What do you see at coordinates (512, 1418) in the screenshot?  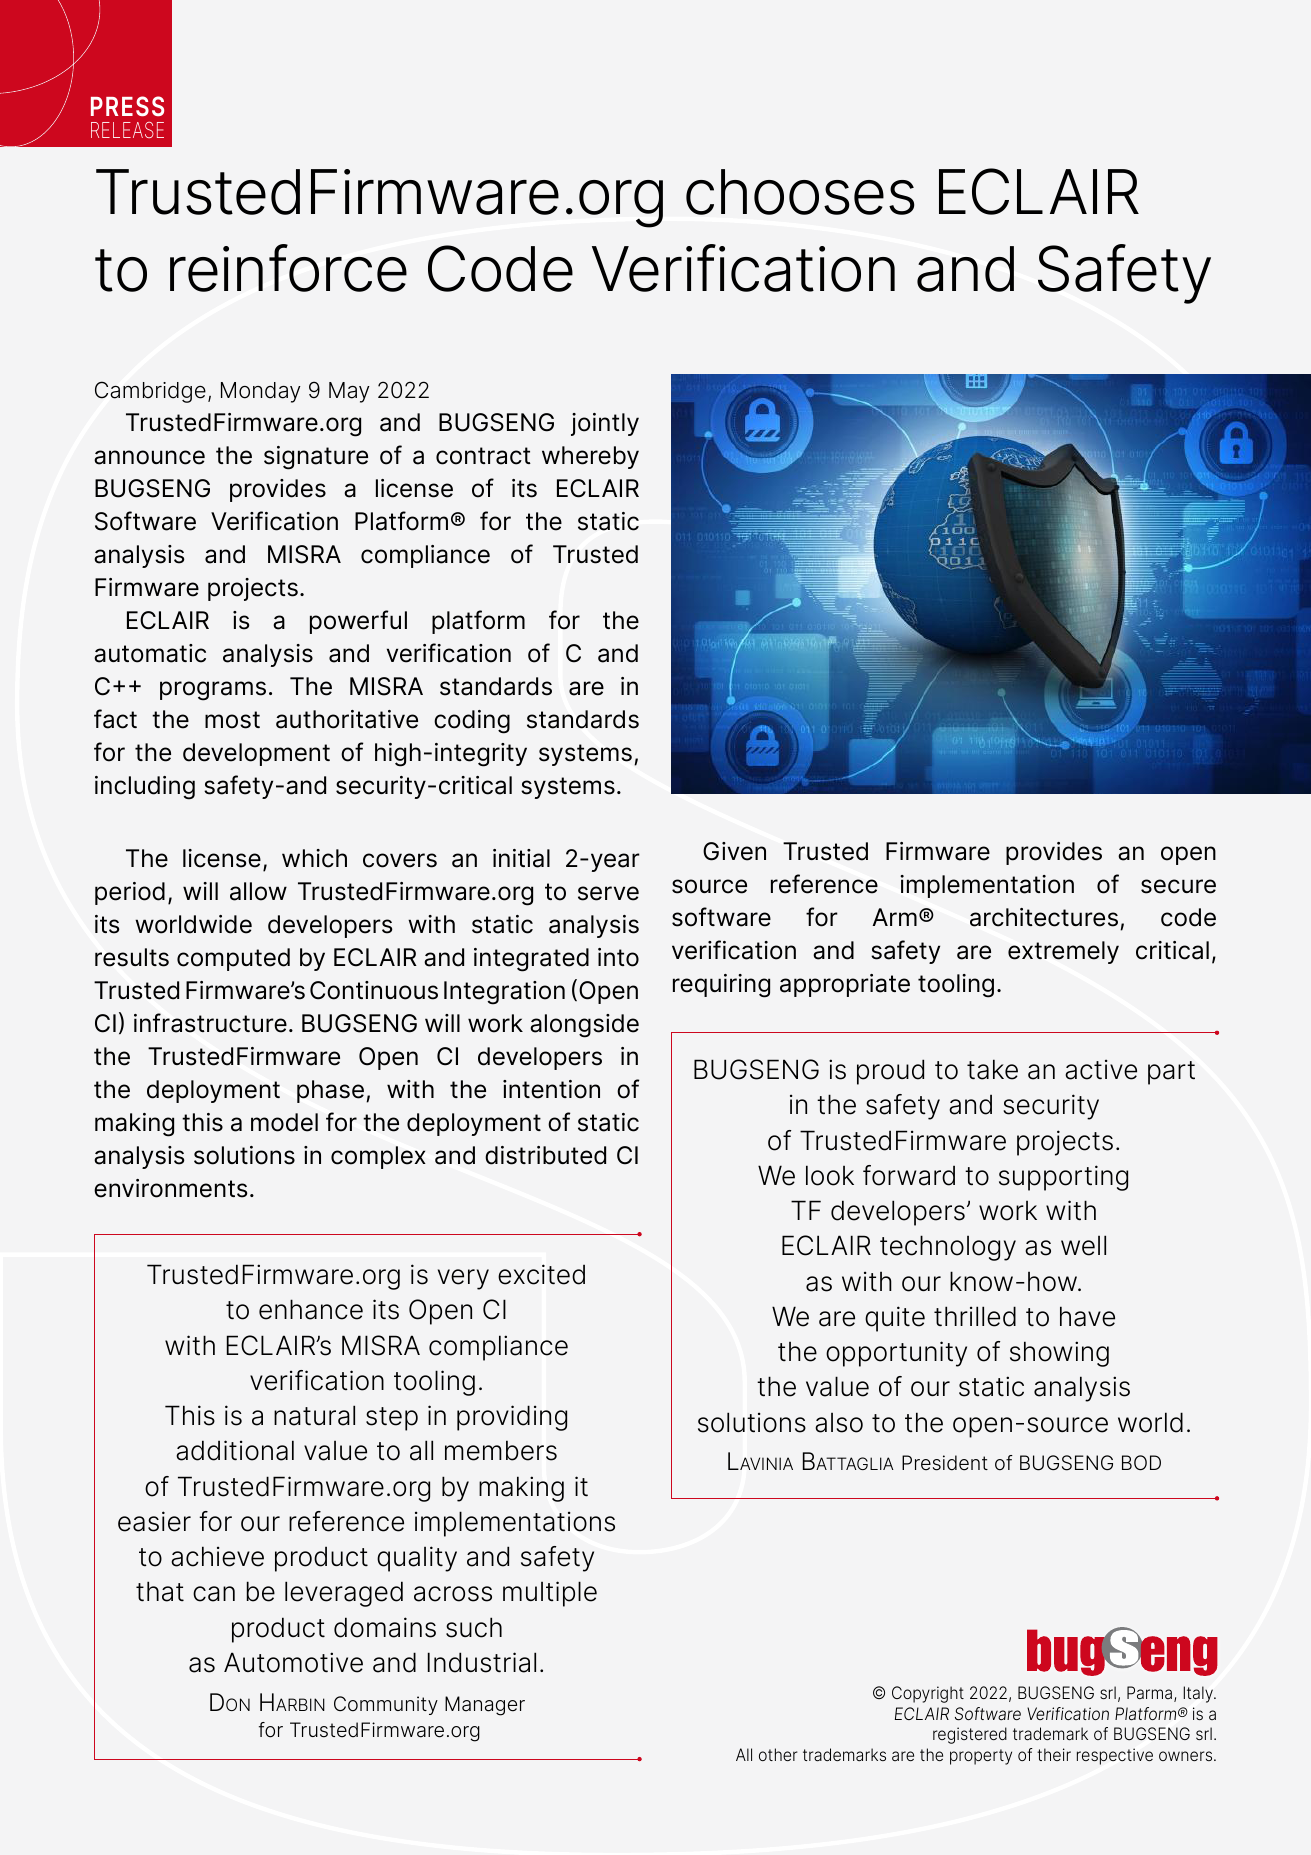 I see `providing` at bounding box center [512, 1418].
